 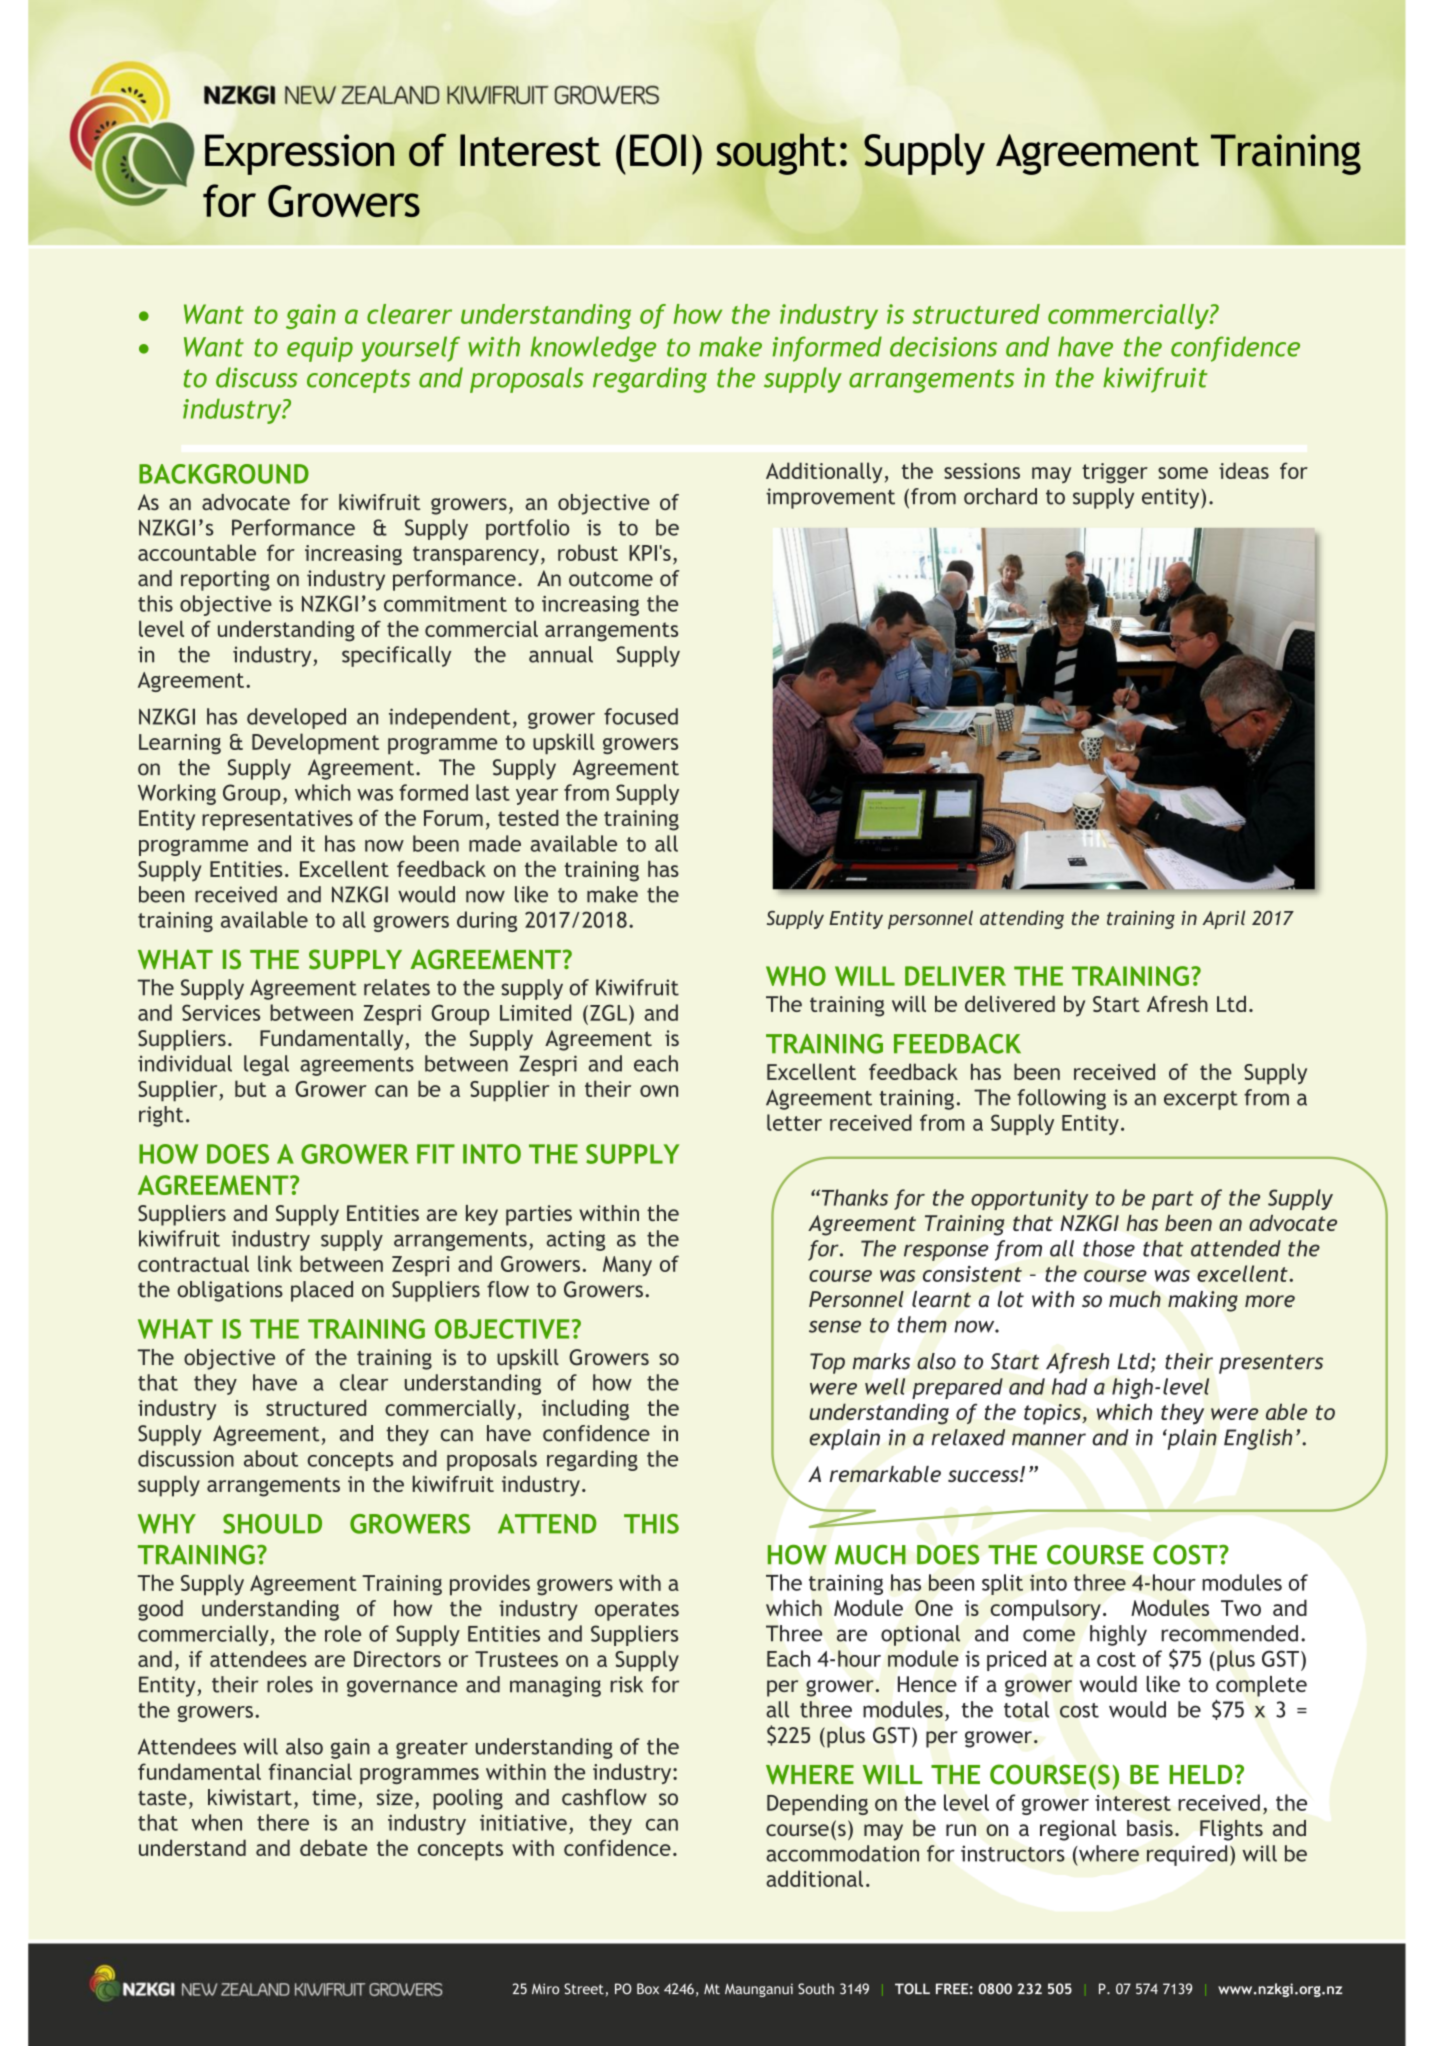 What do you see at coordinates (641, 716) in the screenshot?
I see `focused` at bounding box center [641, 716].
